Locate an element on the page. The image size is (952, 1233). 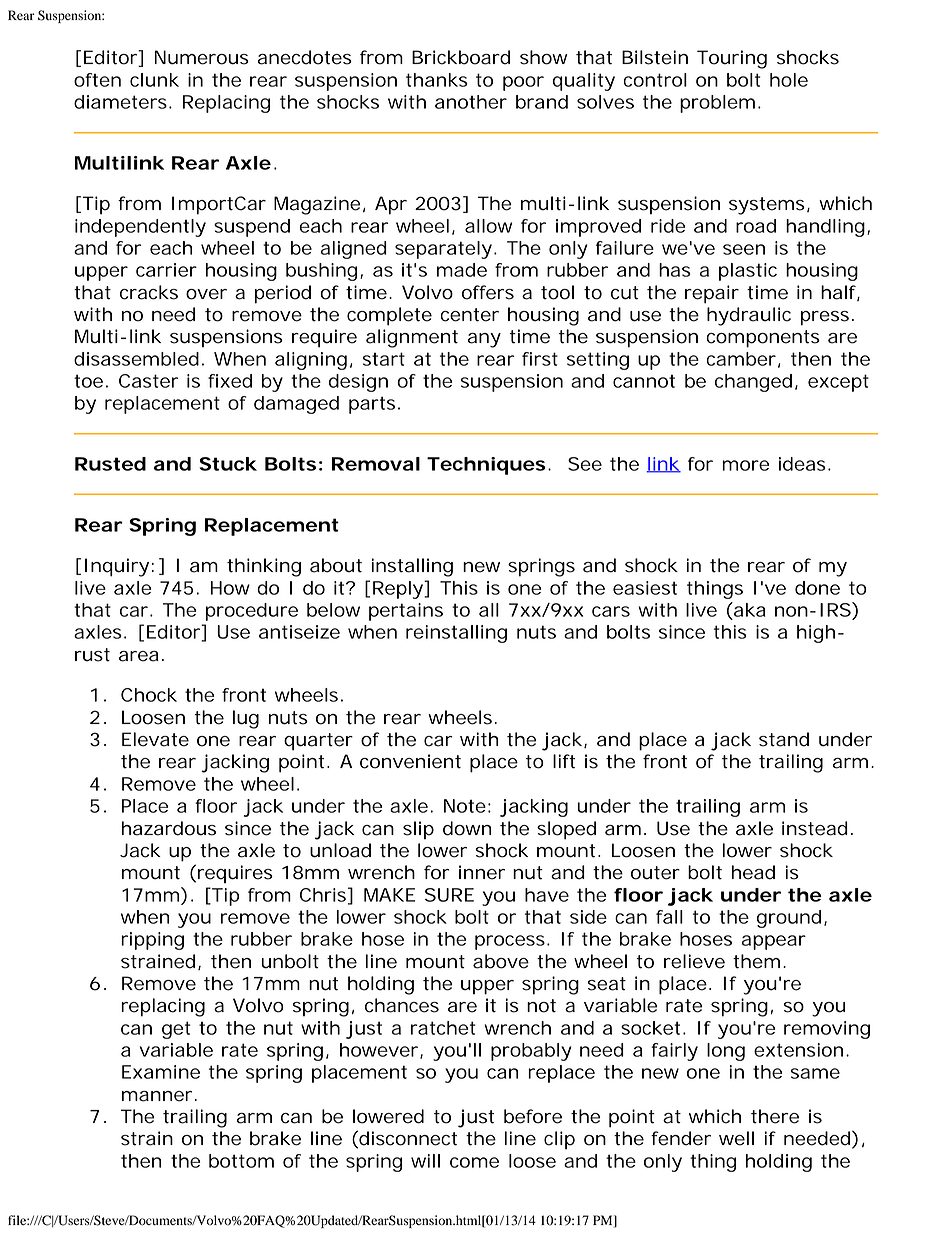
manner is located at coordinates (157, 1096).
